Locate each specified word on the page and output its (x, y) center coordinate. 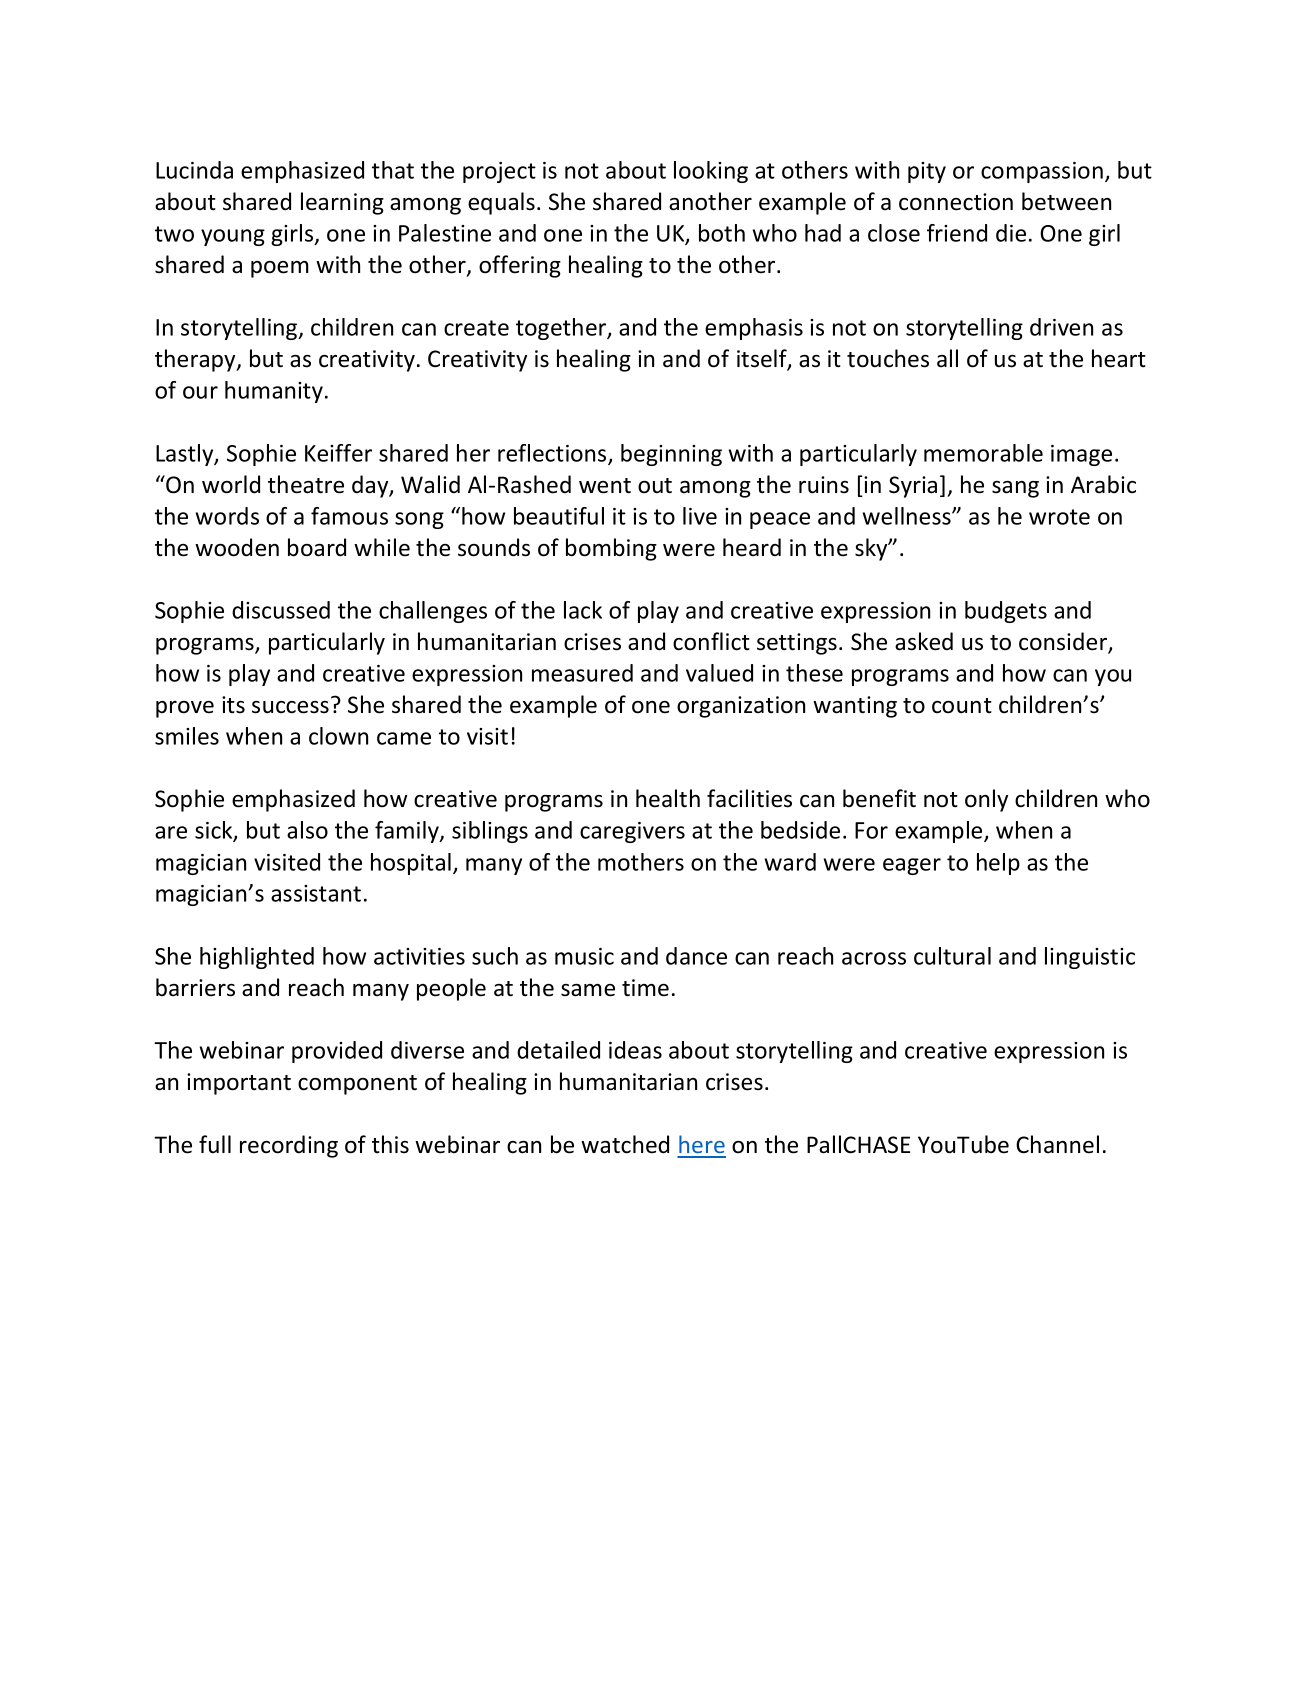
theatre (306, 484)
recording (289, 1146)
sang (1015, 489)
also (307, 830)
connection (956, 202)
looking (711, 172)
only (986, 800)
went (605, 486)
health (668, 798)
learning (342, 203)
